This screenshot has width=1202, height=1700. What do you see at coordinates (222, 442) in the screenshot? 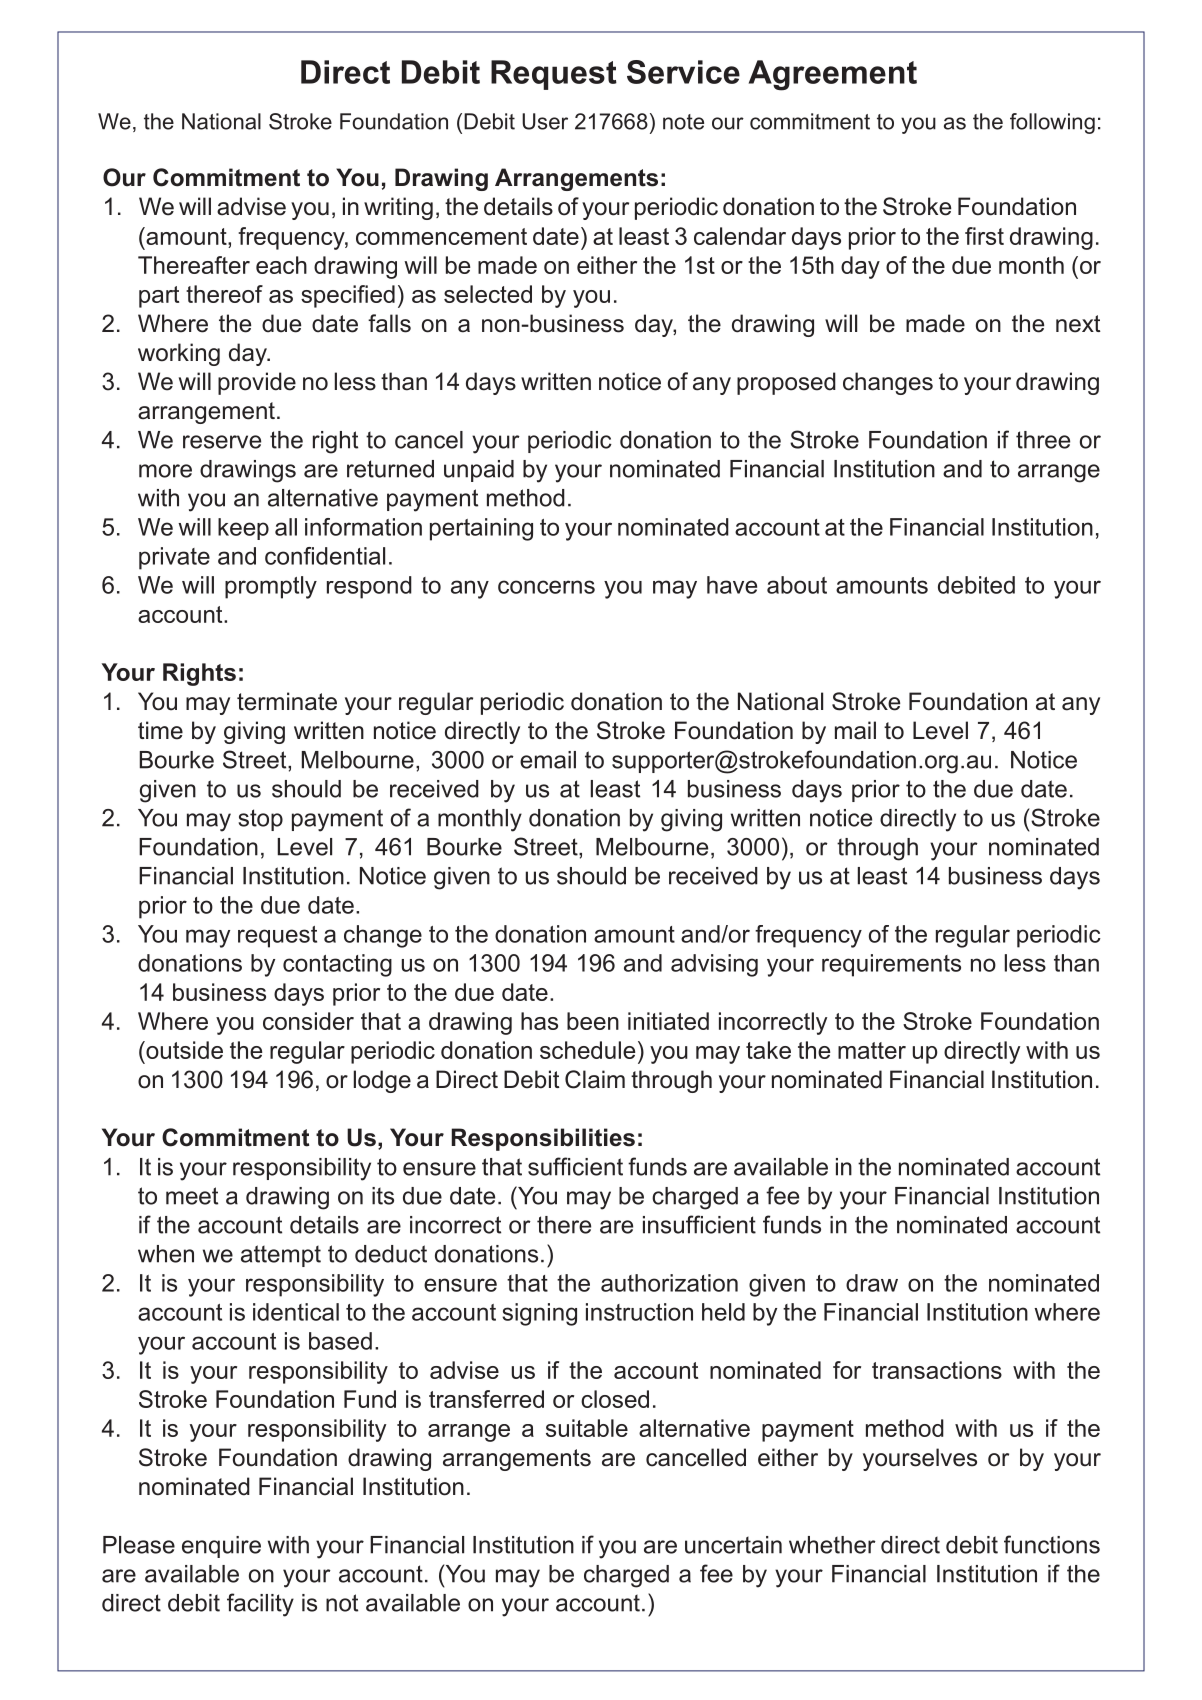
I see `reserve` at bounding box center [222, 442].
